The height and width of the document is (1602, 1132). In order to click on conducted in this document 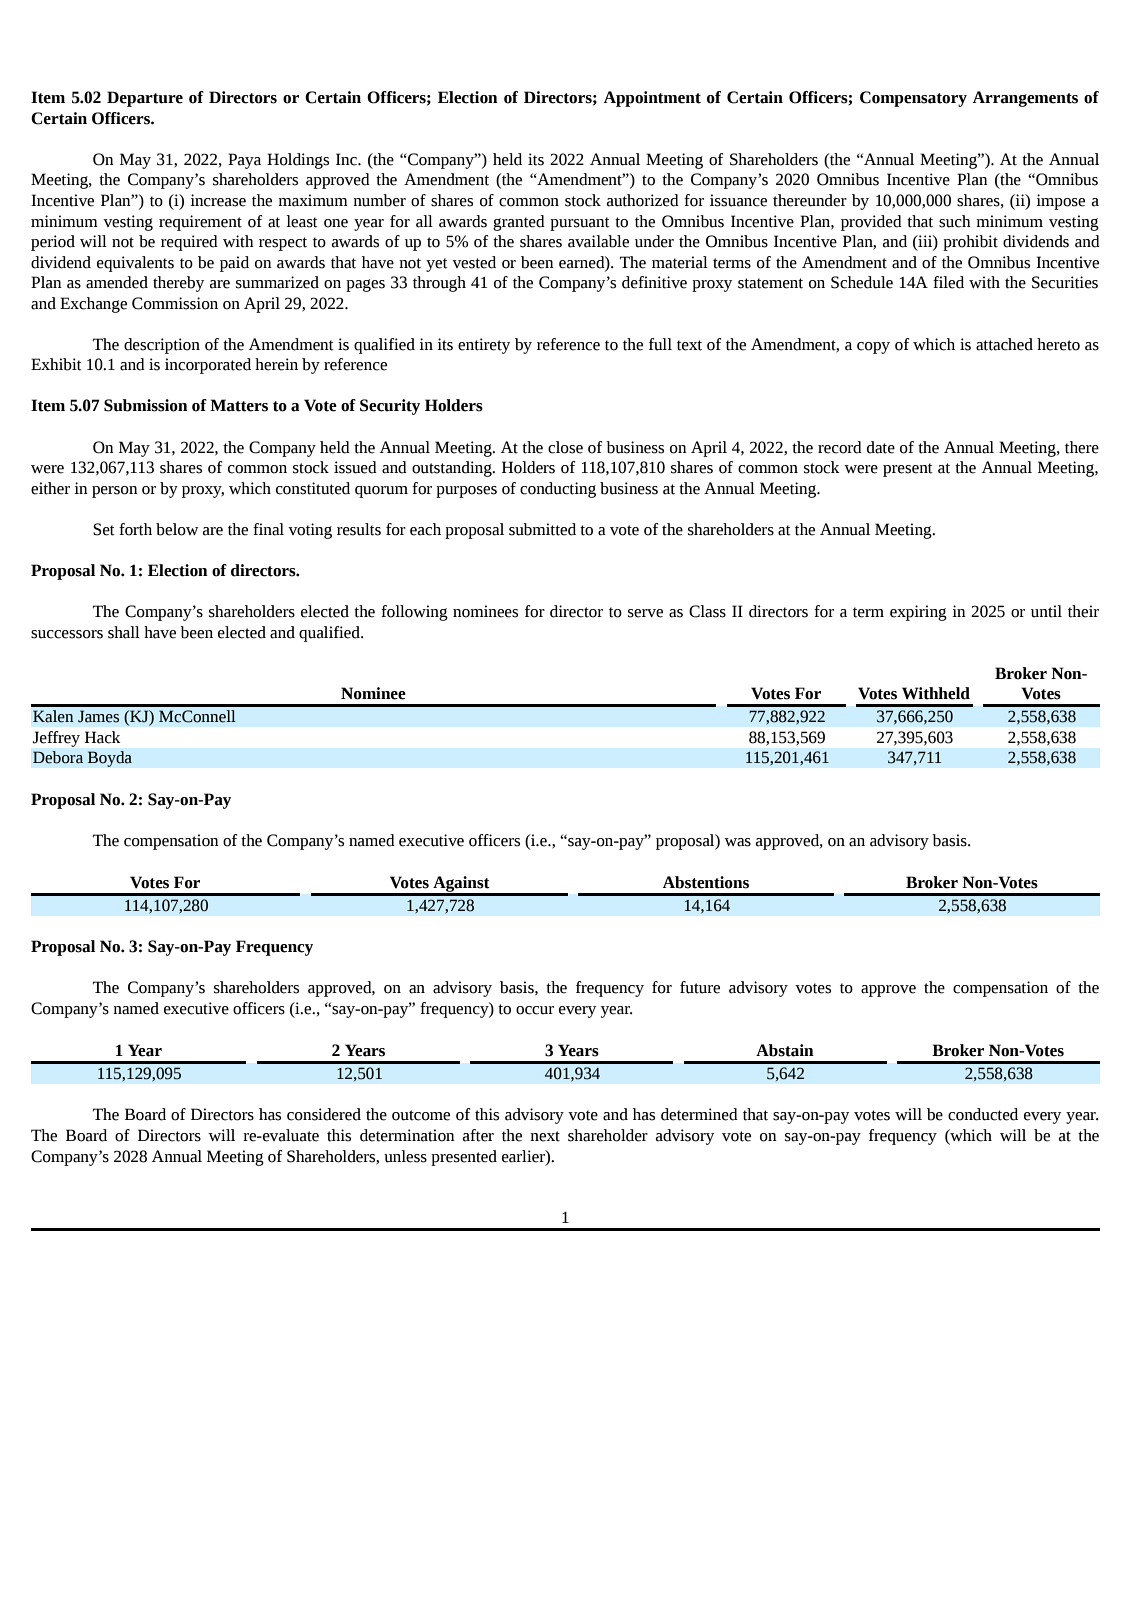, I will do `click(983, 1114)`.
